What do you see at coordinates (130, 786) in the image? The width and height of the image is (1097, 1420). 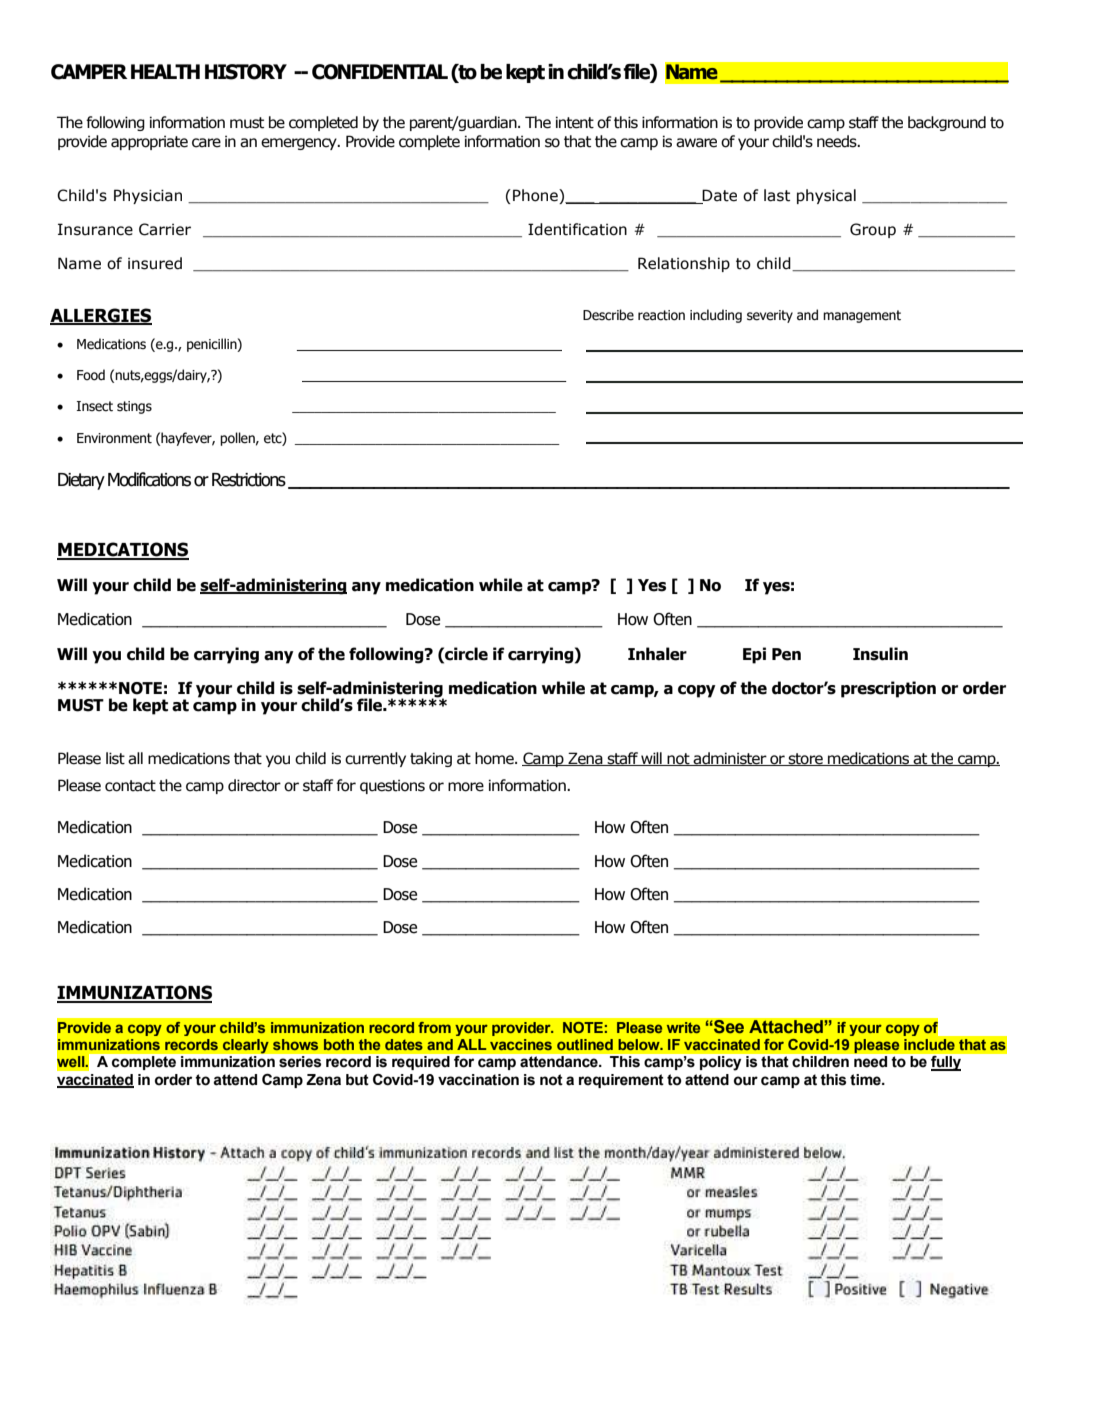 I see `contact` at bounding box center [130, 786].
